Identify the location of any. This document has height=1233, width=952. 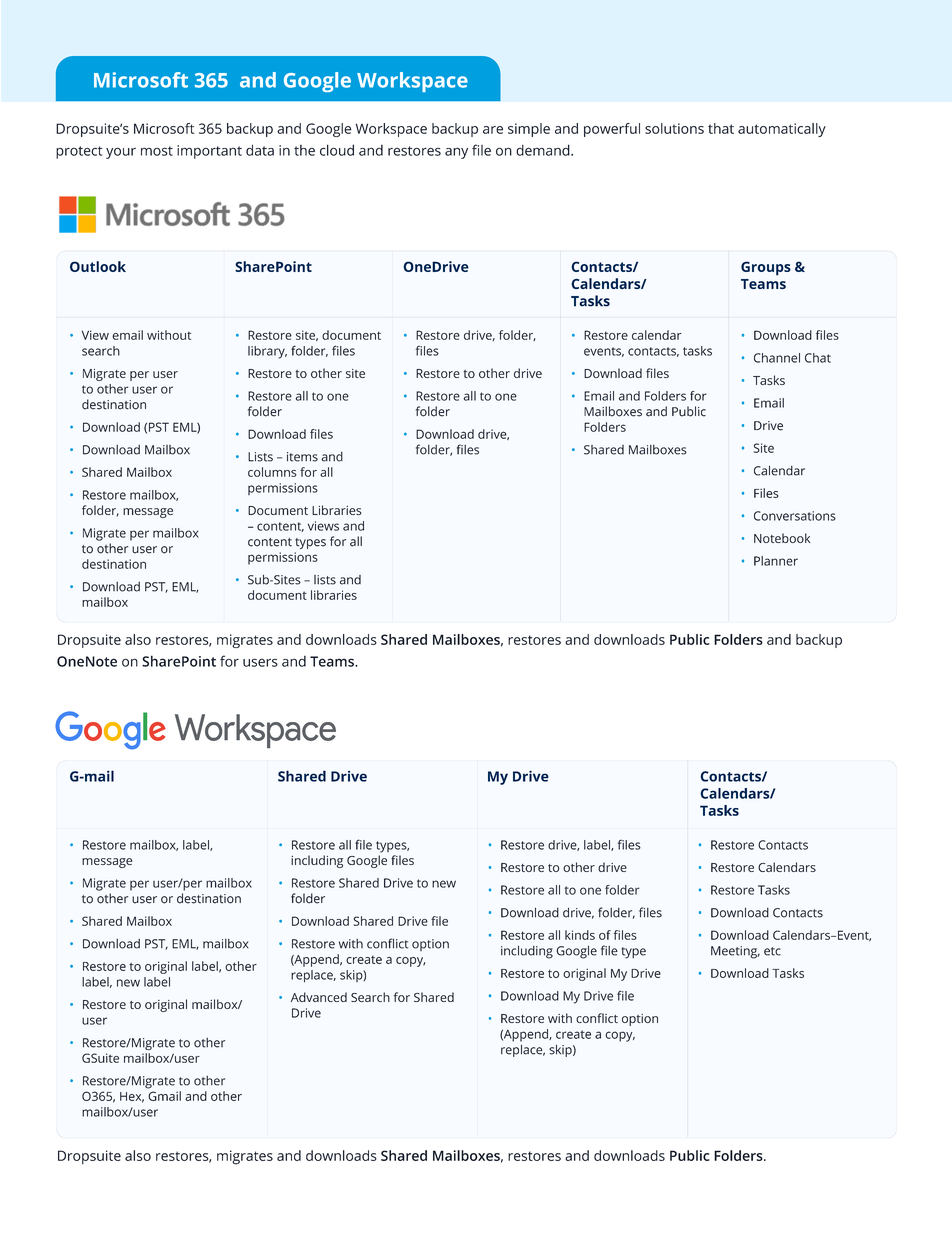
(456, 153).
